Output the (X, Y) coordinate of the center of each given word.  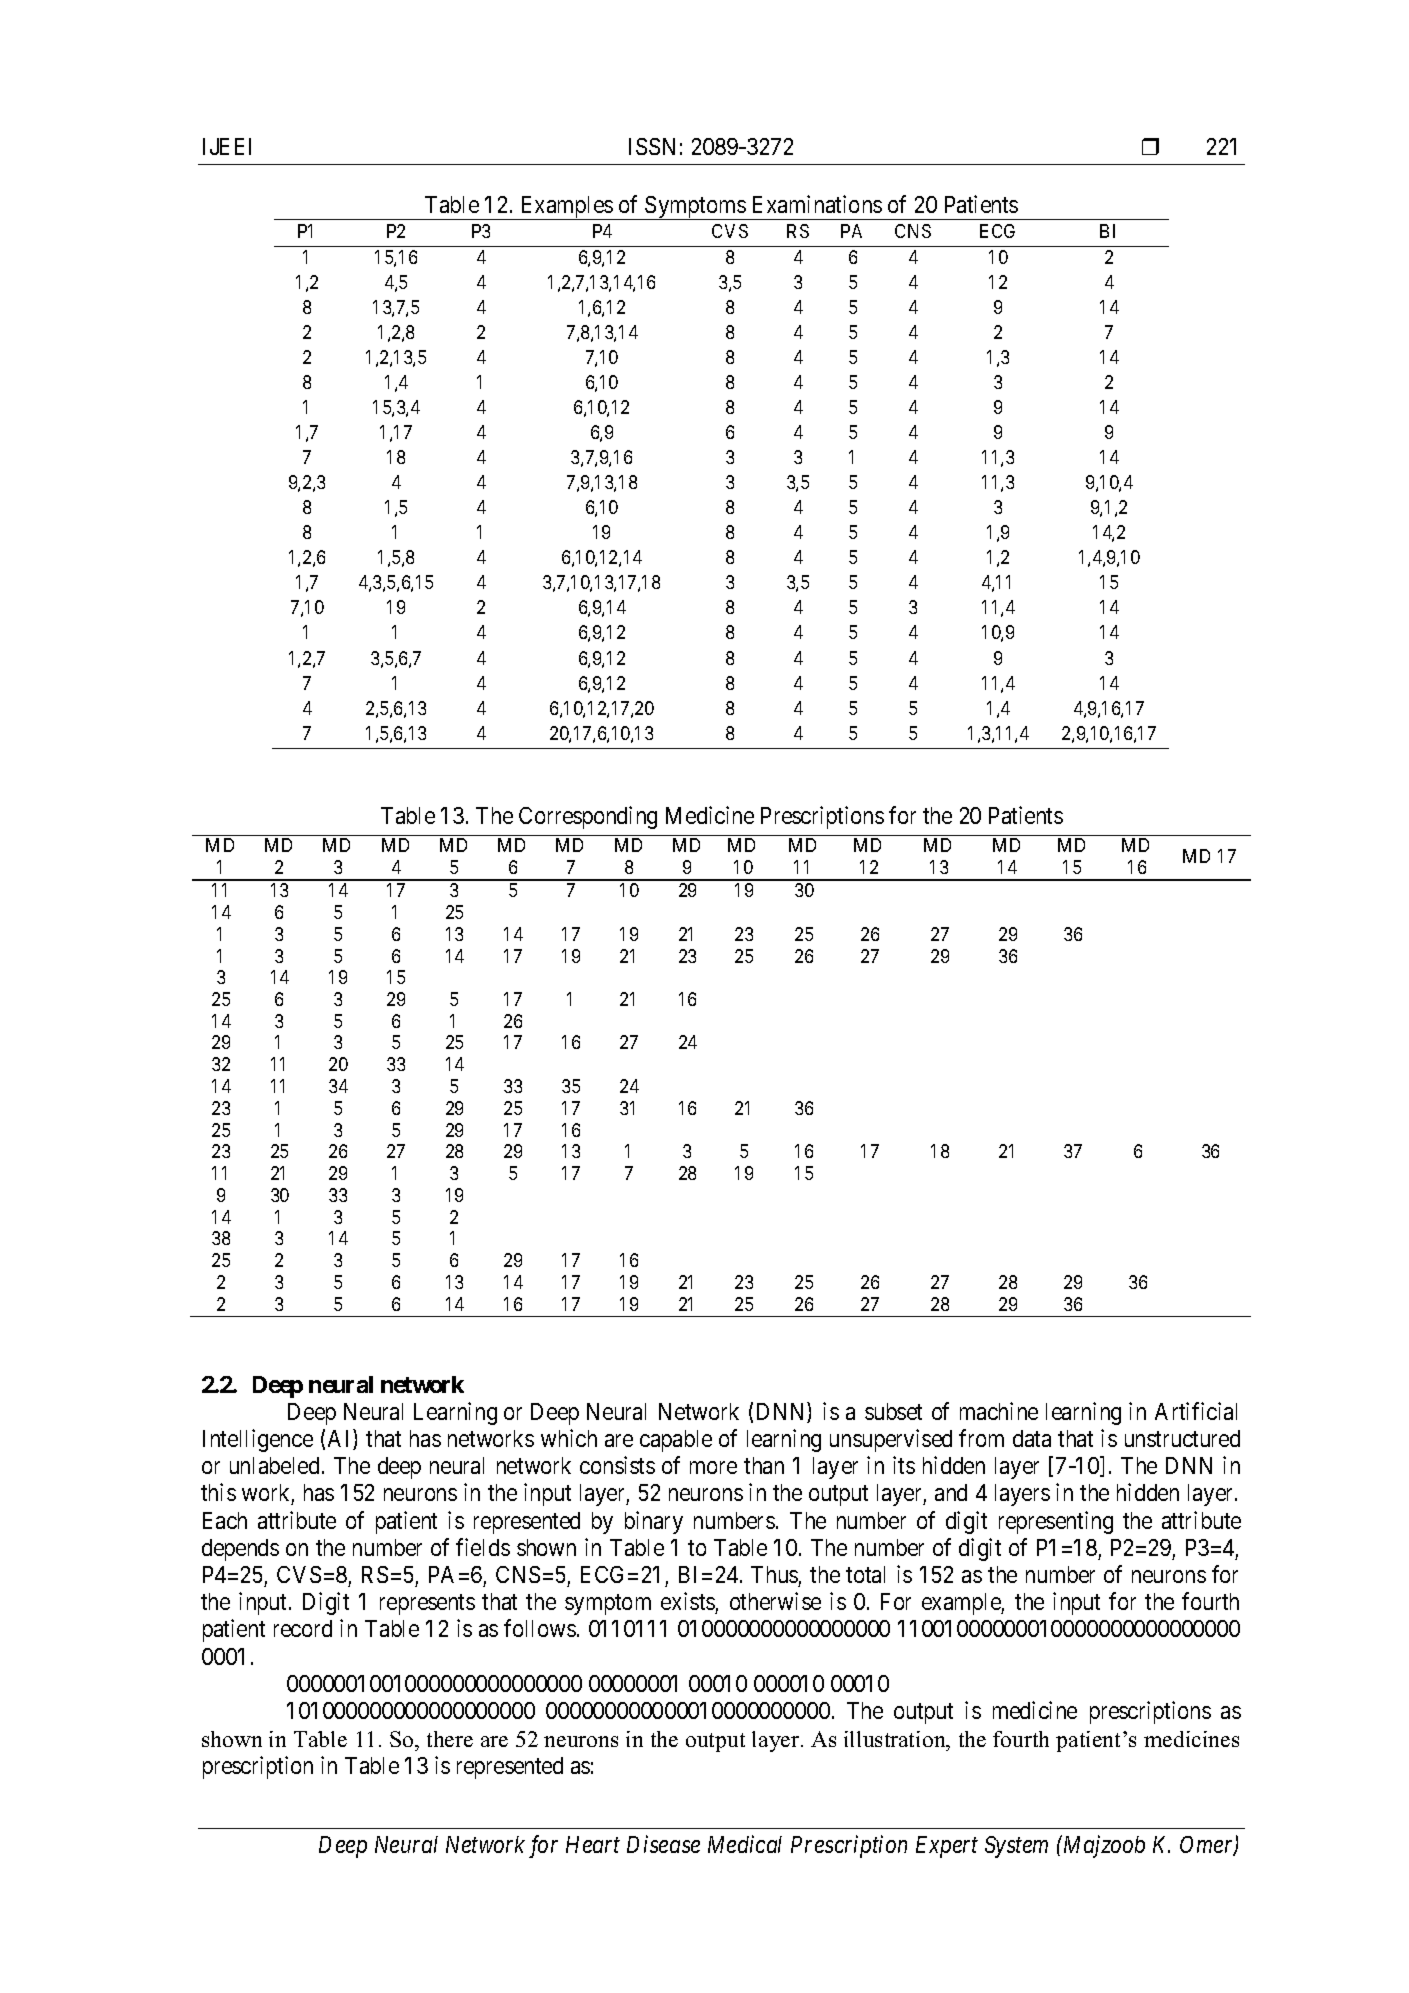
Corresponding (588, 817)
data (1032, 1438)
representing (1056, 1522)
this (218, 1492)
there (450, 1739)
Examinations (817, 204)
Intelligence (258, 1440)
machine (999, 1411)
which (569, 1438)
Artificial (1196, 1411)
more (713, 1467)
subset (893, 1411)
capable (676, 1441)
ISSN (652, 146)
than (764, 1465)
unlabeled (274, 1465)
